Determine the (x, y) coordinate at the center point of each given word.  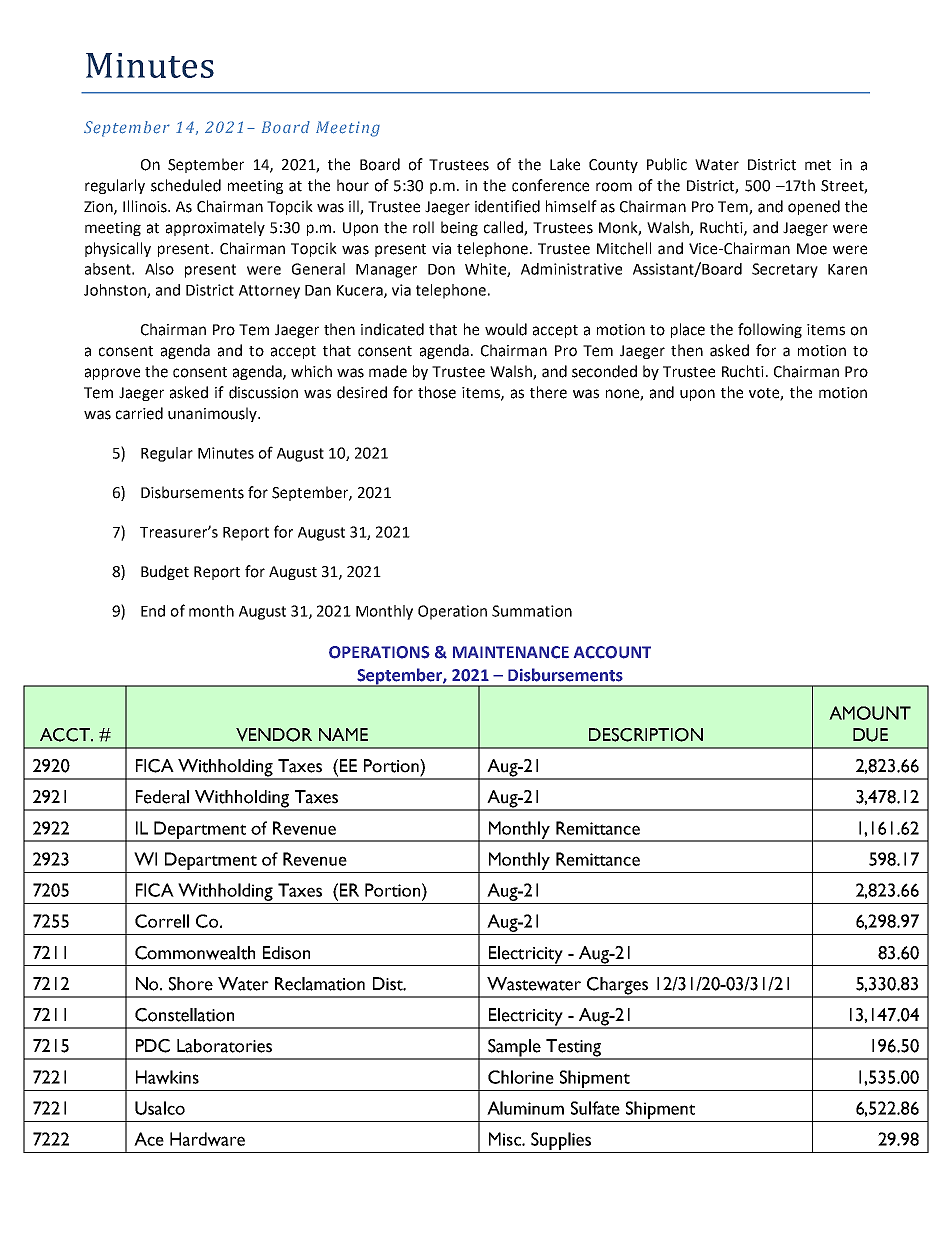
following (770, 330)
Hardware (207, 1139)
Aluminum (525, 1108)
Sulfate (595, 1108)
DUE (870, 735)
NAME (343, 734)
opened (814, 207)
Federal (162, 797)
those (437, 392)
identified (507, 206)
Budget (165, 572)
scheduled (186, 185)
